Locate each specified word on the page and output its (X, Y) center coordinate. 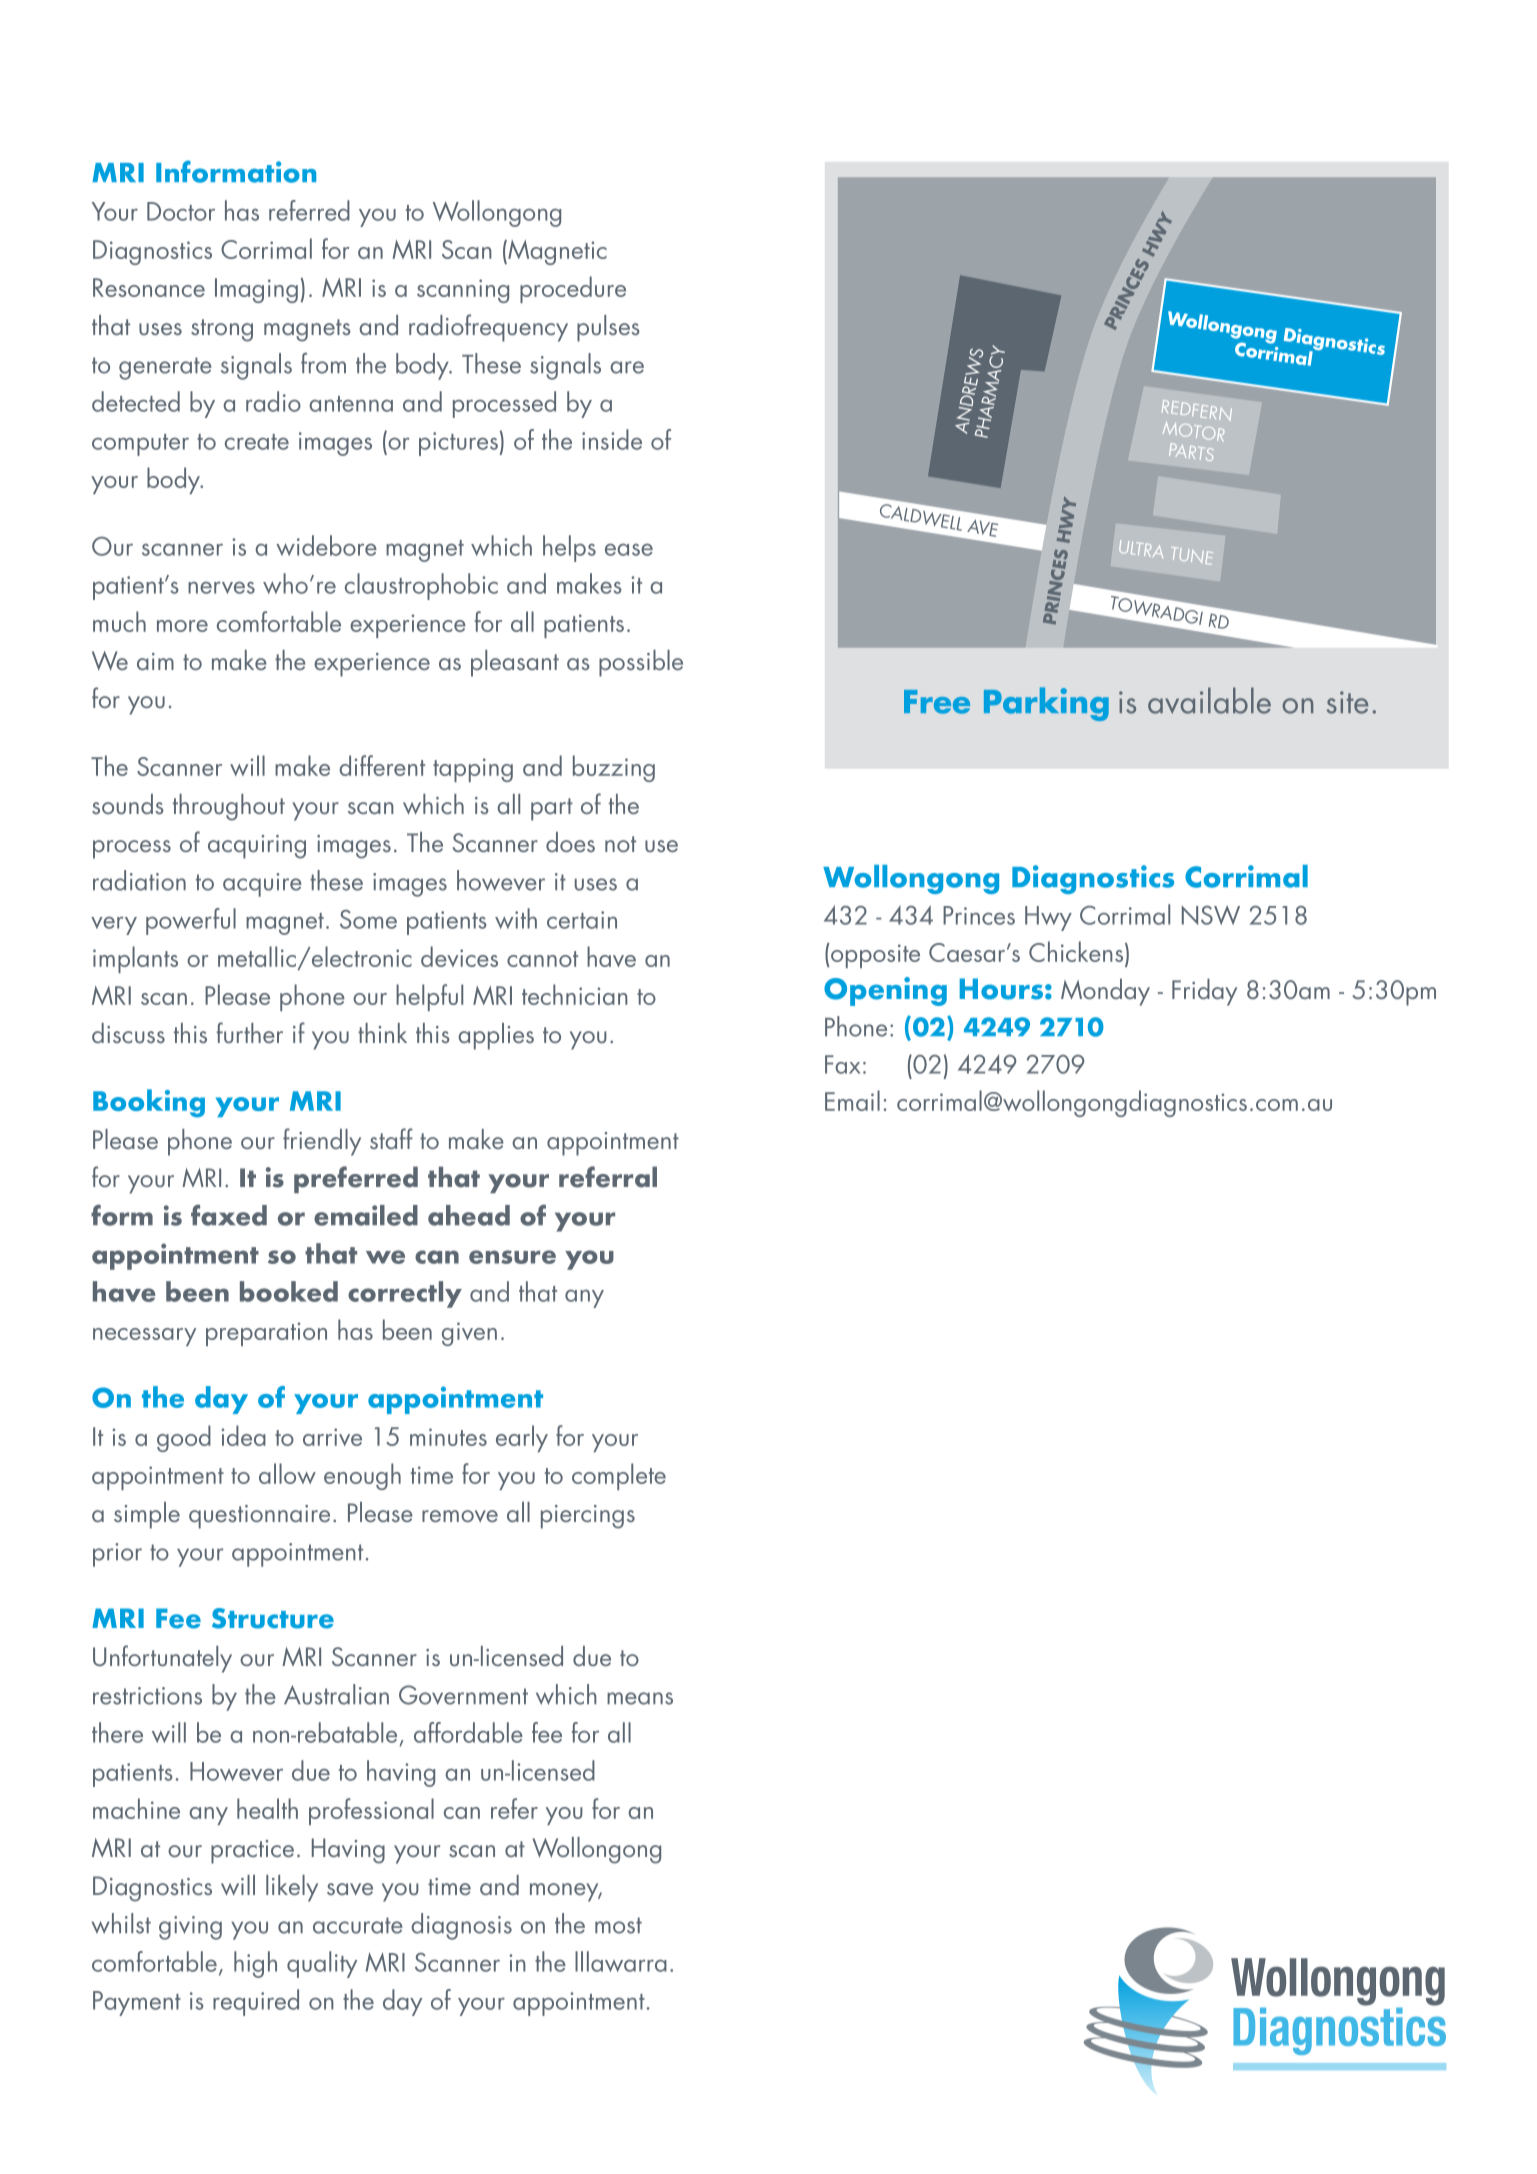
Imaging (256, 290)
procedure (573, 289)
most (618, 1925)
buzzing (614, 768)
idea (243, 1435)
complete (619, 1476)
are (627, 367)
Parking (1046, 704)
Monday (1105, 992)
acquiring (257, 847)
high (255, 1964)
